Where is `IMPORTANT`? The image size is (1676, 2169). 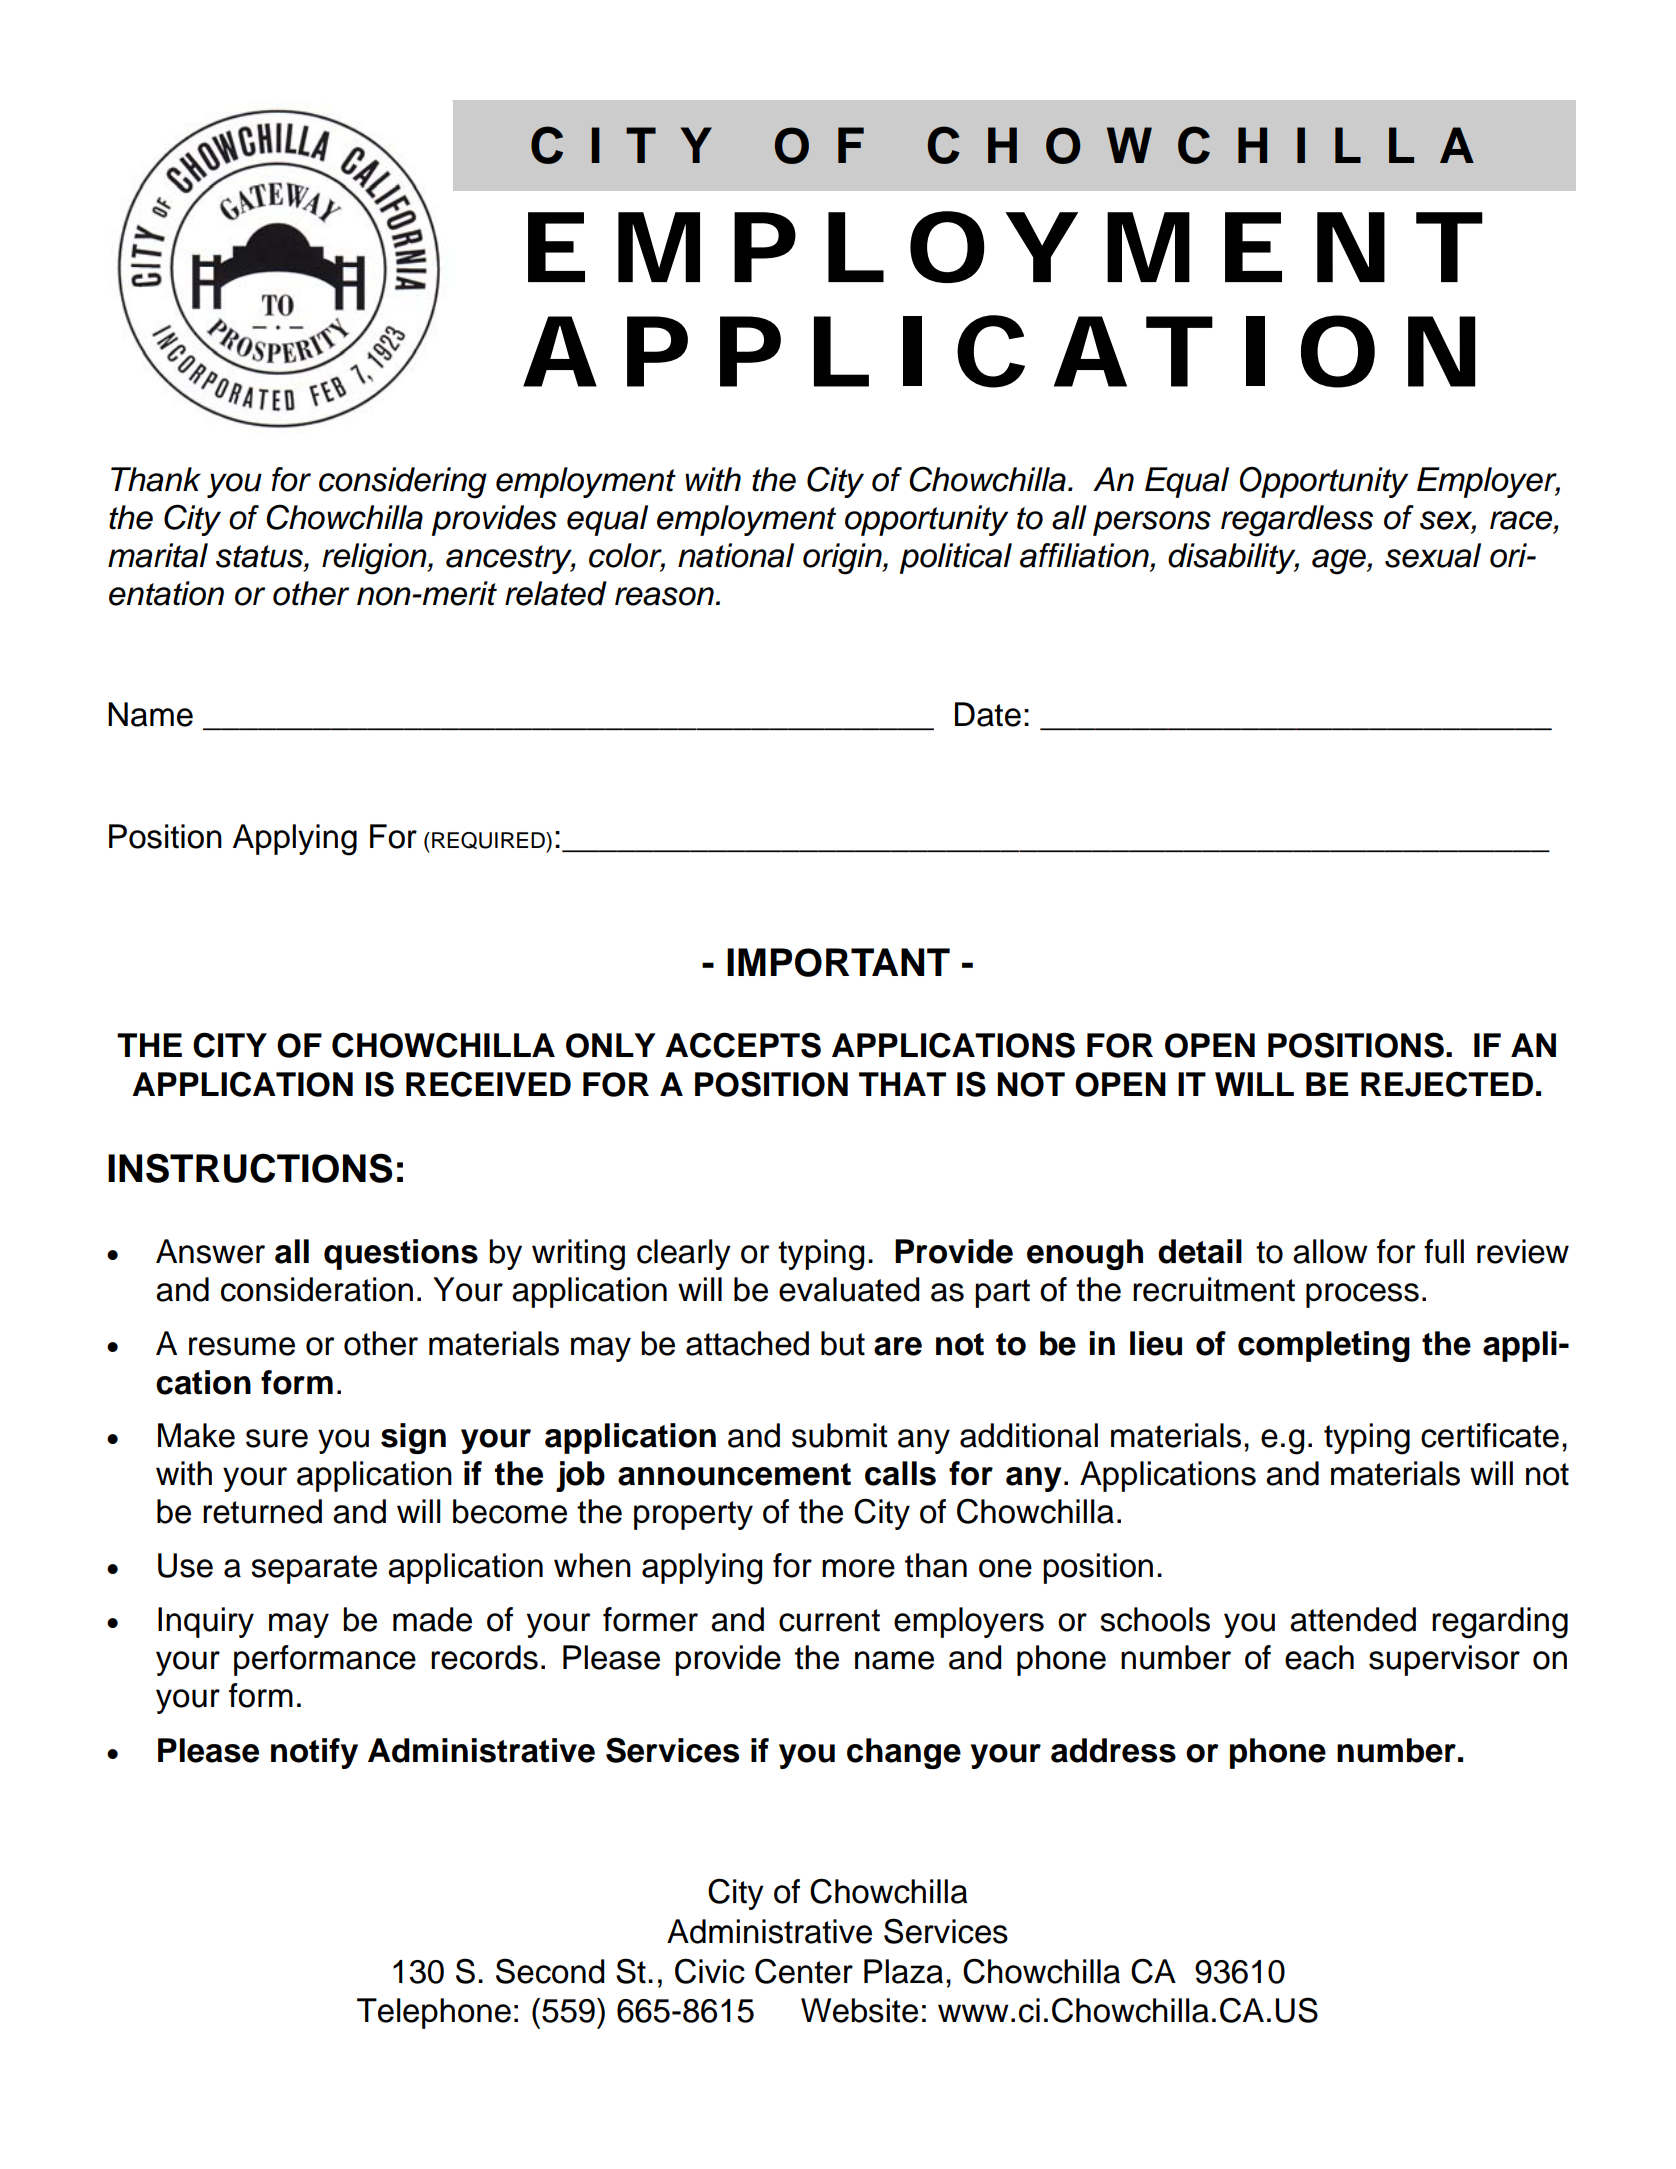 IMPORTANT is located at coordinates (838, 962).
